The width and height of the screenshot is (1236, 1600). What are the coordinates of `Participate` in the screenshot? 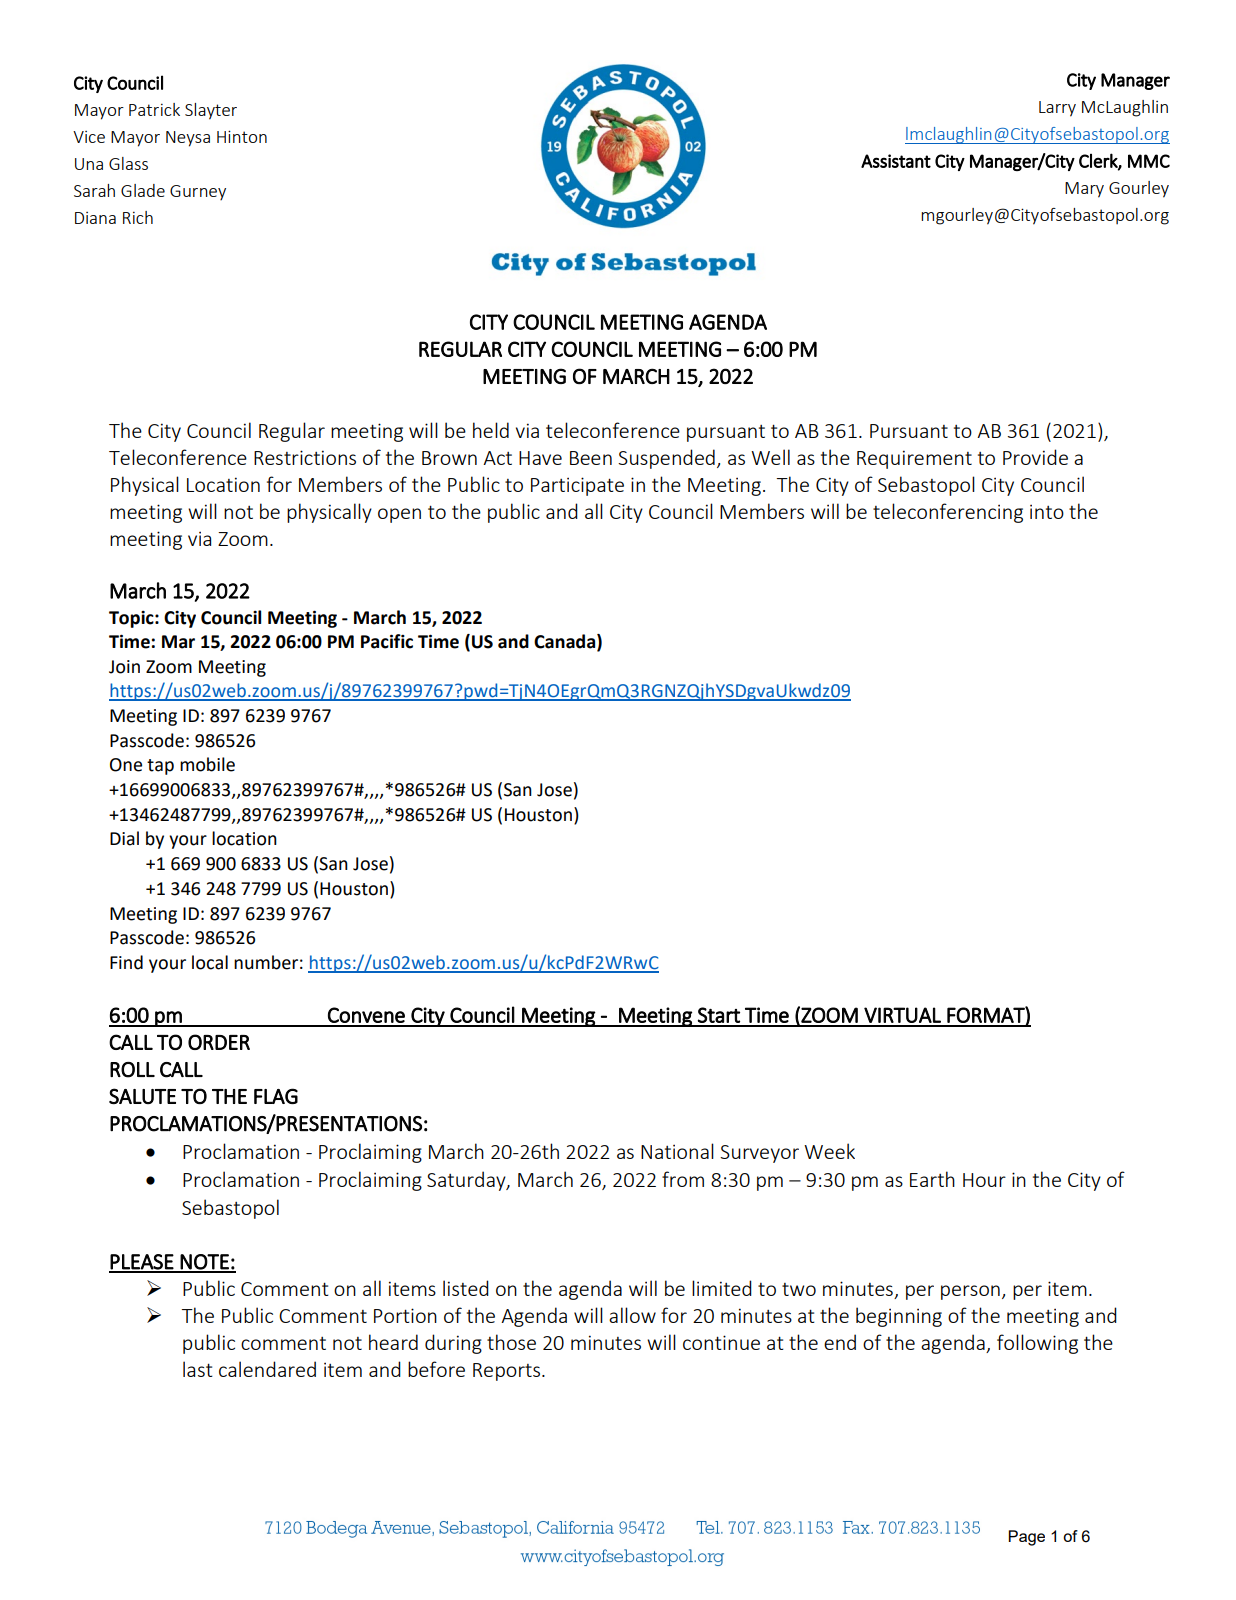 It's located at (577, 486).
